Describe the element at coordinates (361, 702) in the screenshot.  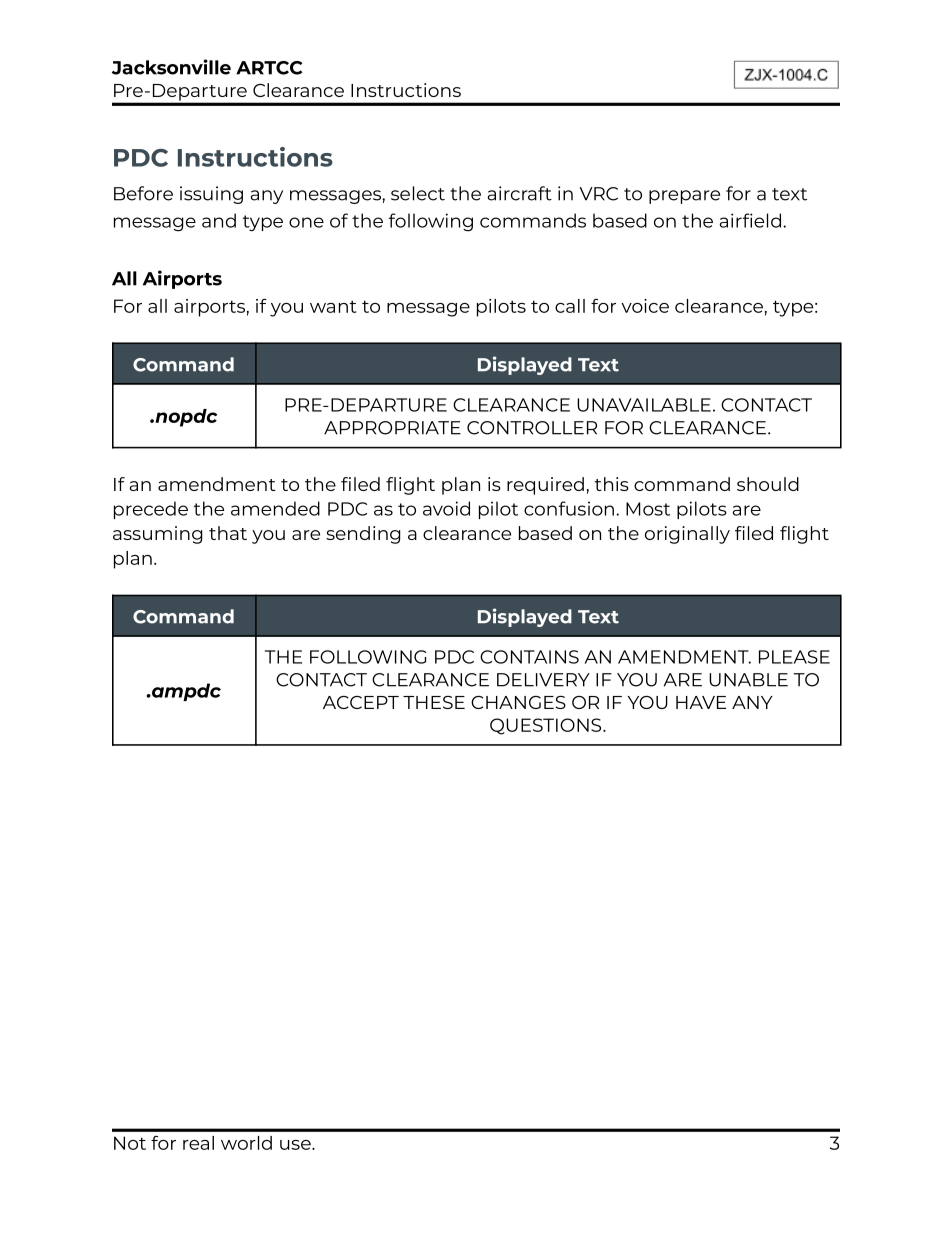
I see `ACCEPT` at that location.
